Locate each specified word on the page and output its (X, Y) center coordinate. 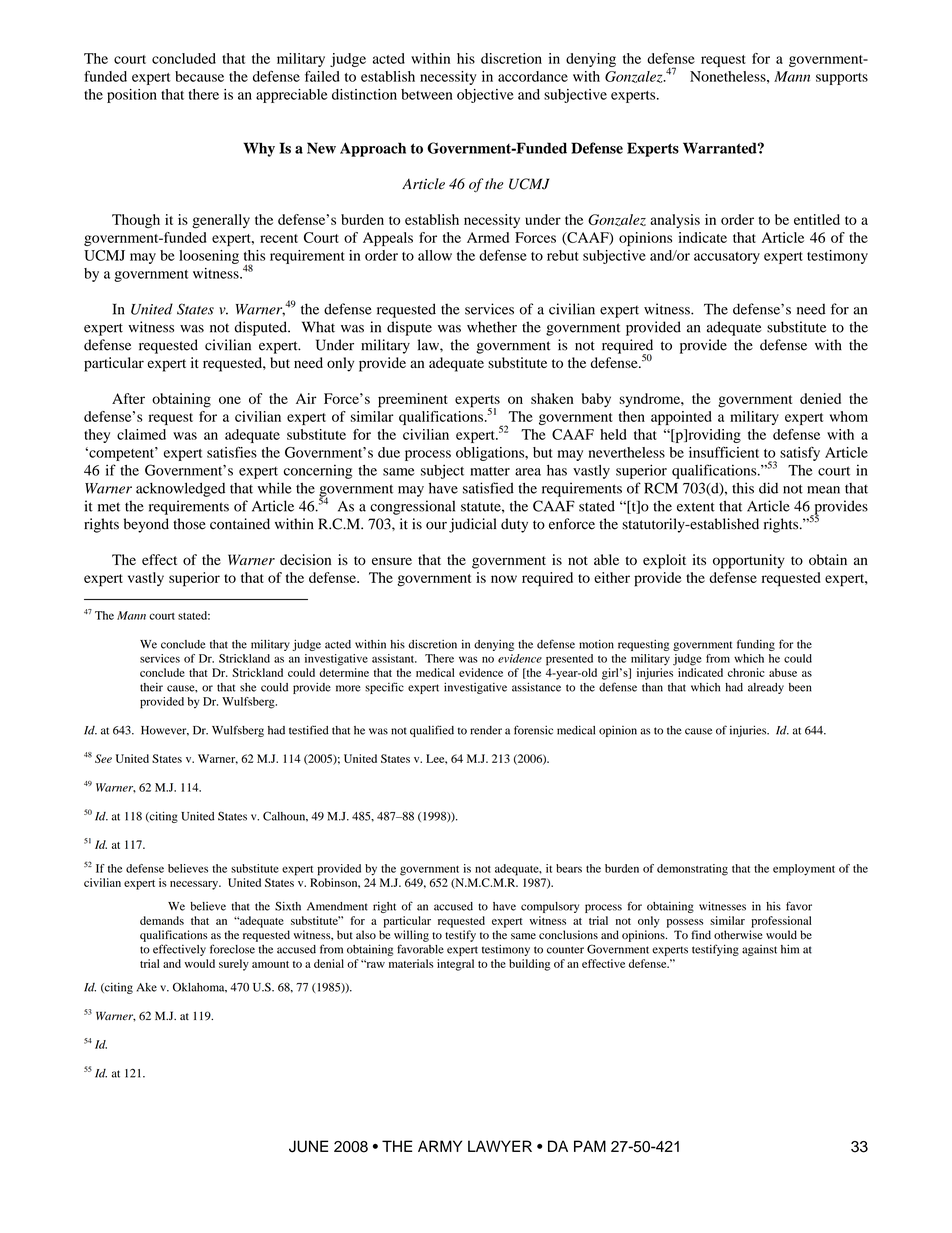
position (132, 96)
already (766, 688)
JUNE (308, 1146)
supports (842, 79)
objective (485, 96)
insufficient (724, 452)
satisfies (232, 452)
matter (490, 471)
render (486, 730)
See (103, 758)
